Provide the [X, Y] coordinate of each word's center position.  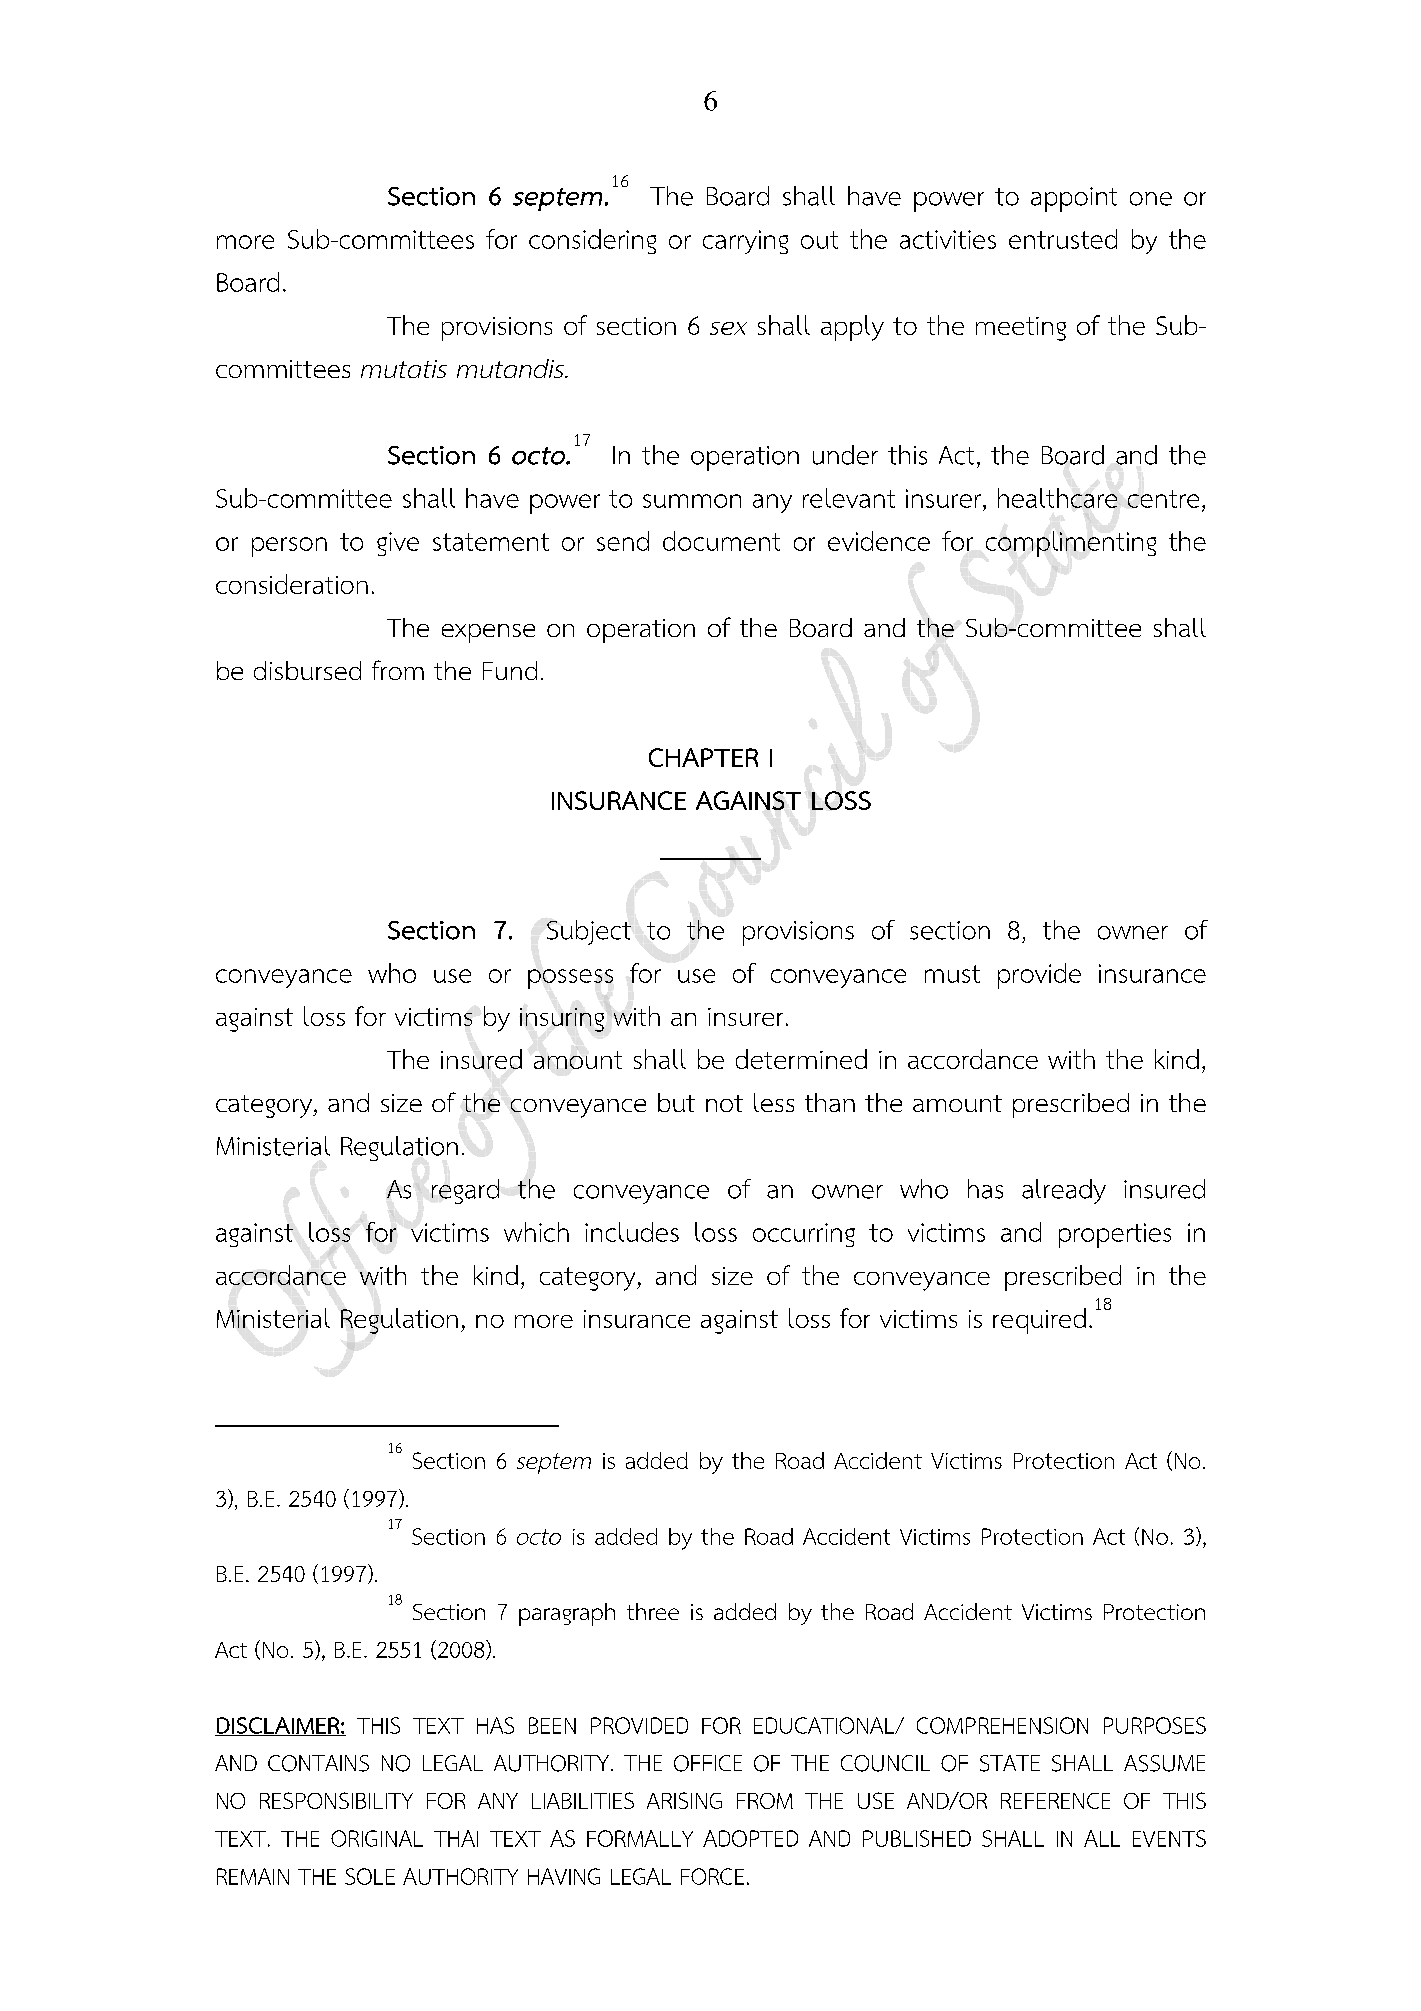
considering [592, 241]
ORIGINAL [377, 1838]
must [952, 974]
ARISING [684, 1800]
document [721, 541]
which [536, 1232]
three [653, 1611]
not [724, 1103]
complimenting [1071, 544]
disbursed [307, 670]
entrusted [1063, 239]
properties [1115, 1235]
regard [465, 1191]
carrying [745, 242]
